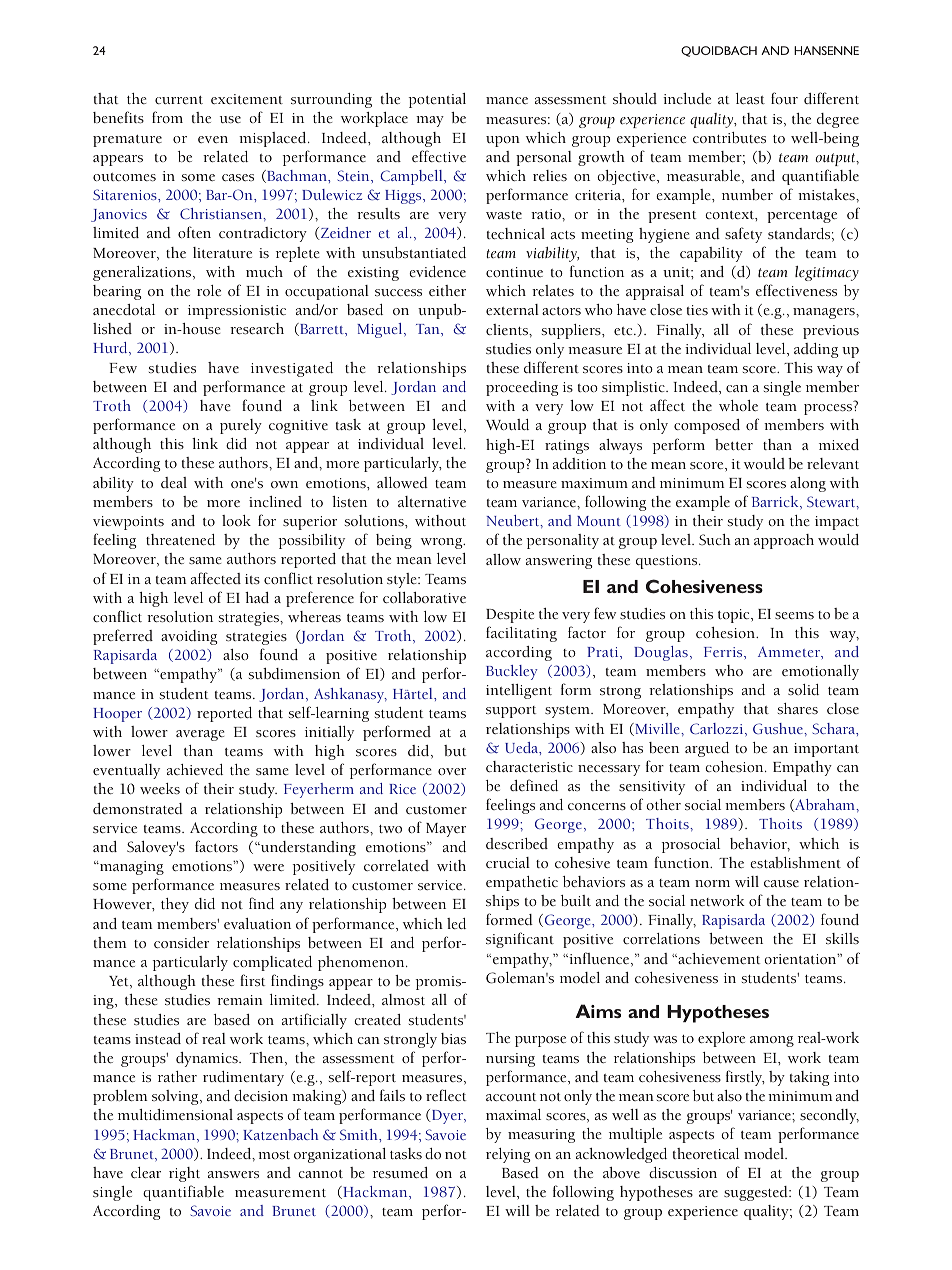 The width and height of the page is (952, 1270). Describe the element at coordinates (167, 117) in the page. I see `from` at that location.
